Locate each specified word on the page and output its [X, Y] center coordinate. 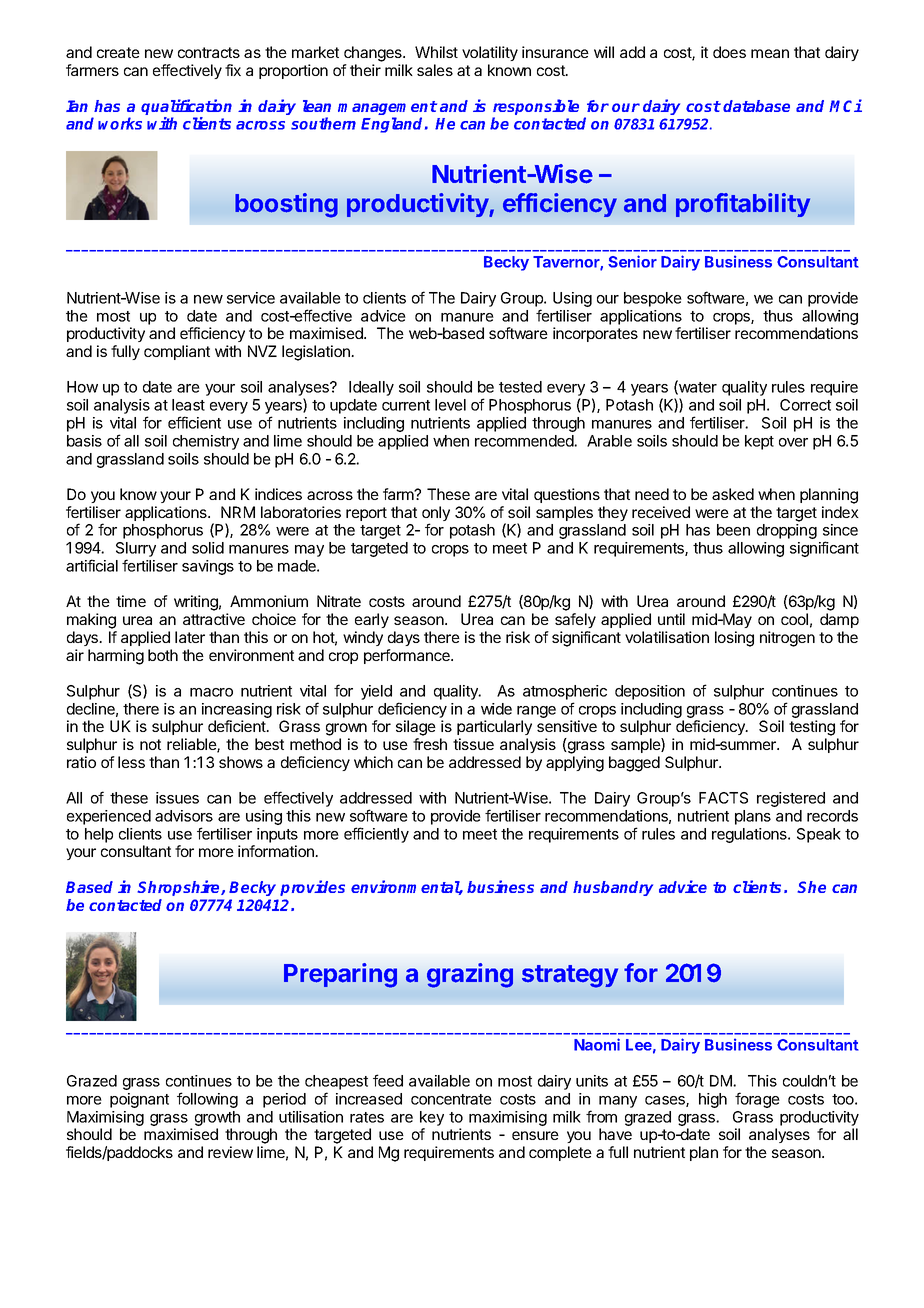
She [811, 887]
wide [496, 709]
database [756, 106]
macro [211, 692]
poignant [139, 1100]
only [436, 515]
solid [208, 548]
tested [520, 387]
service [251, 298]
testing [812, 728]
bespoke [653, 299]
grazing [470, 975]
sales [435, 70]
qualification [186, 108]
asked [733, 494]
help [99, 835]
